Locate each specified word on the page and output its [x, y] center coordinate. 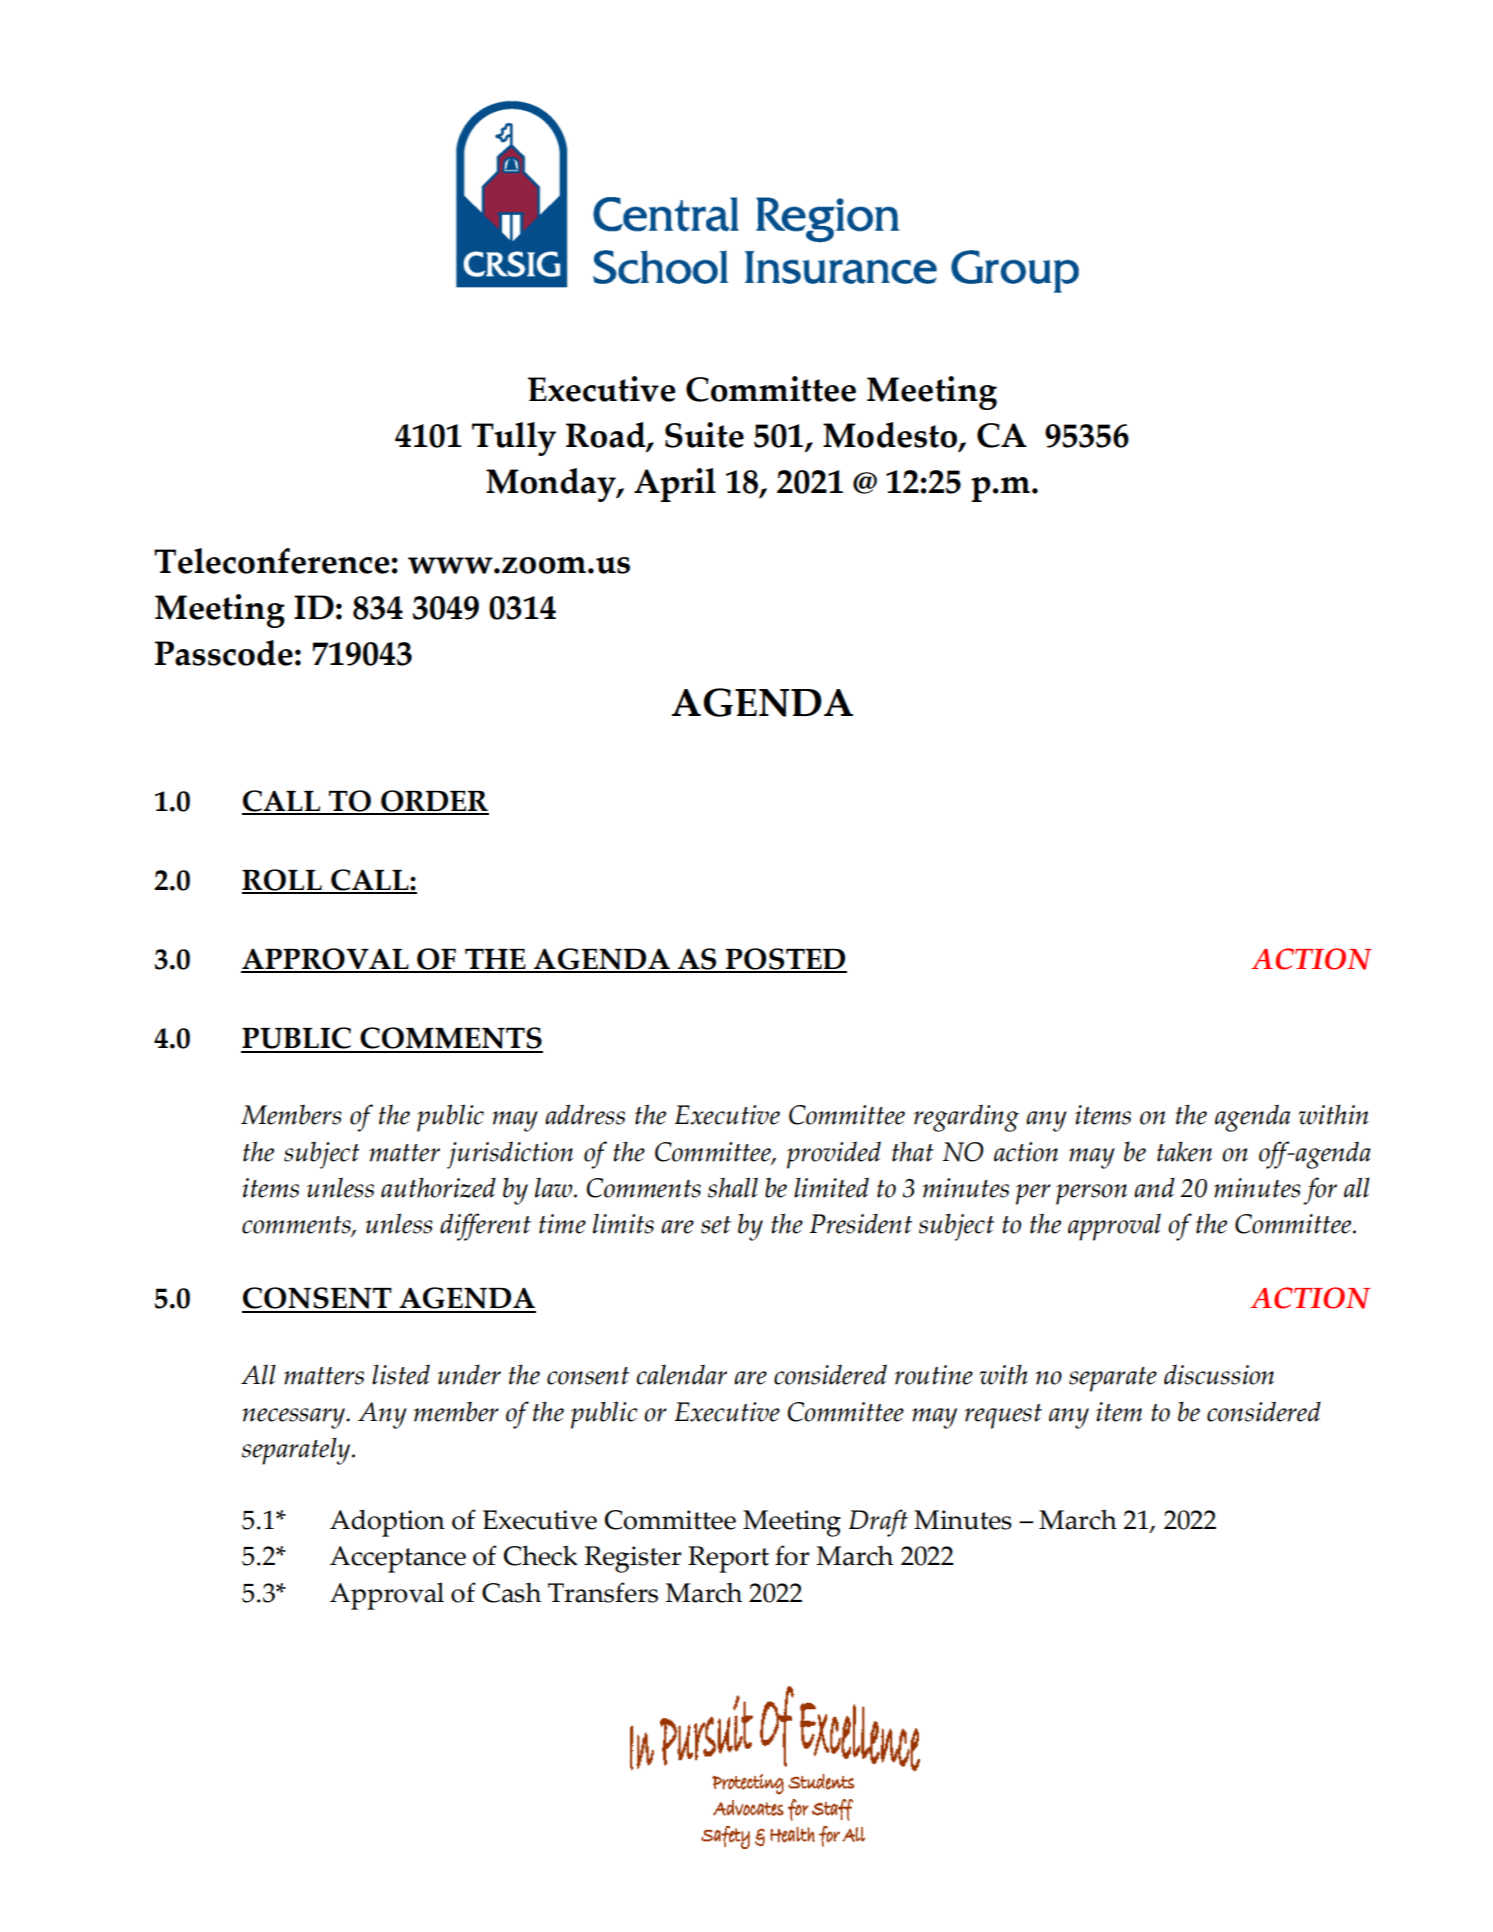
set [716, 1225]
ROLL [283, 881]
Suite [704, 435]
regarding [966, 1118]
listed [401, 1374]
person [1091, 1194]
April [675, 485]
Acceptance [398, 1559]
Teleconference [272, 561]
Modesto [891, 436]
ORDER [434, 802]
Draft [878, 1523]
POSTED [785, 960]
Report [728, 1559]
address [585, 1114]
